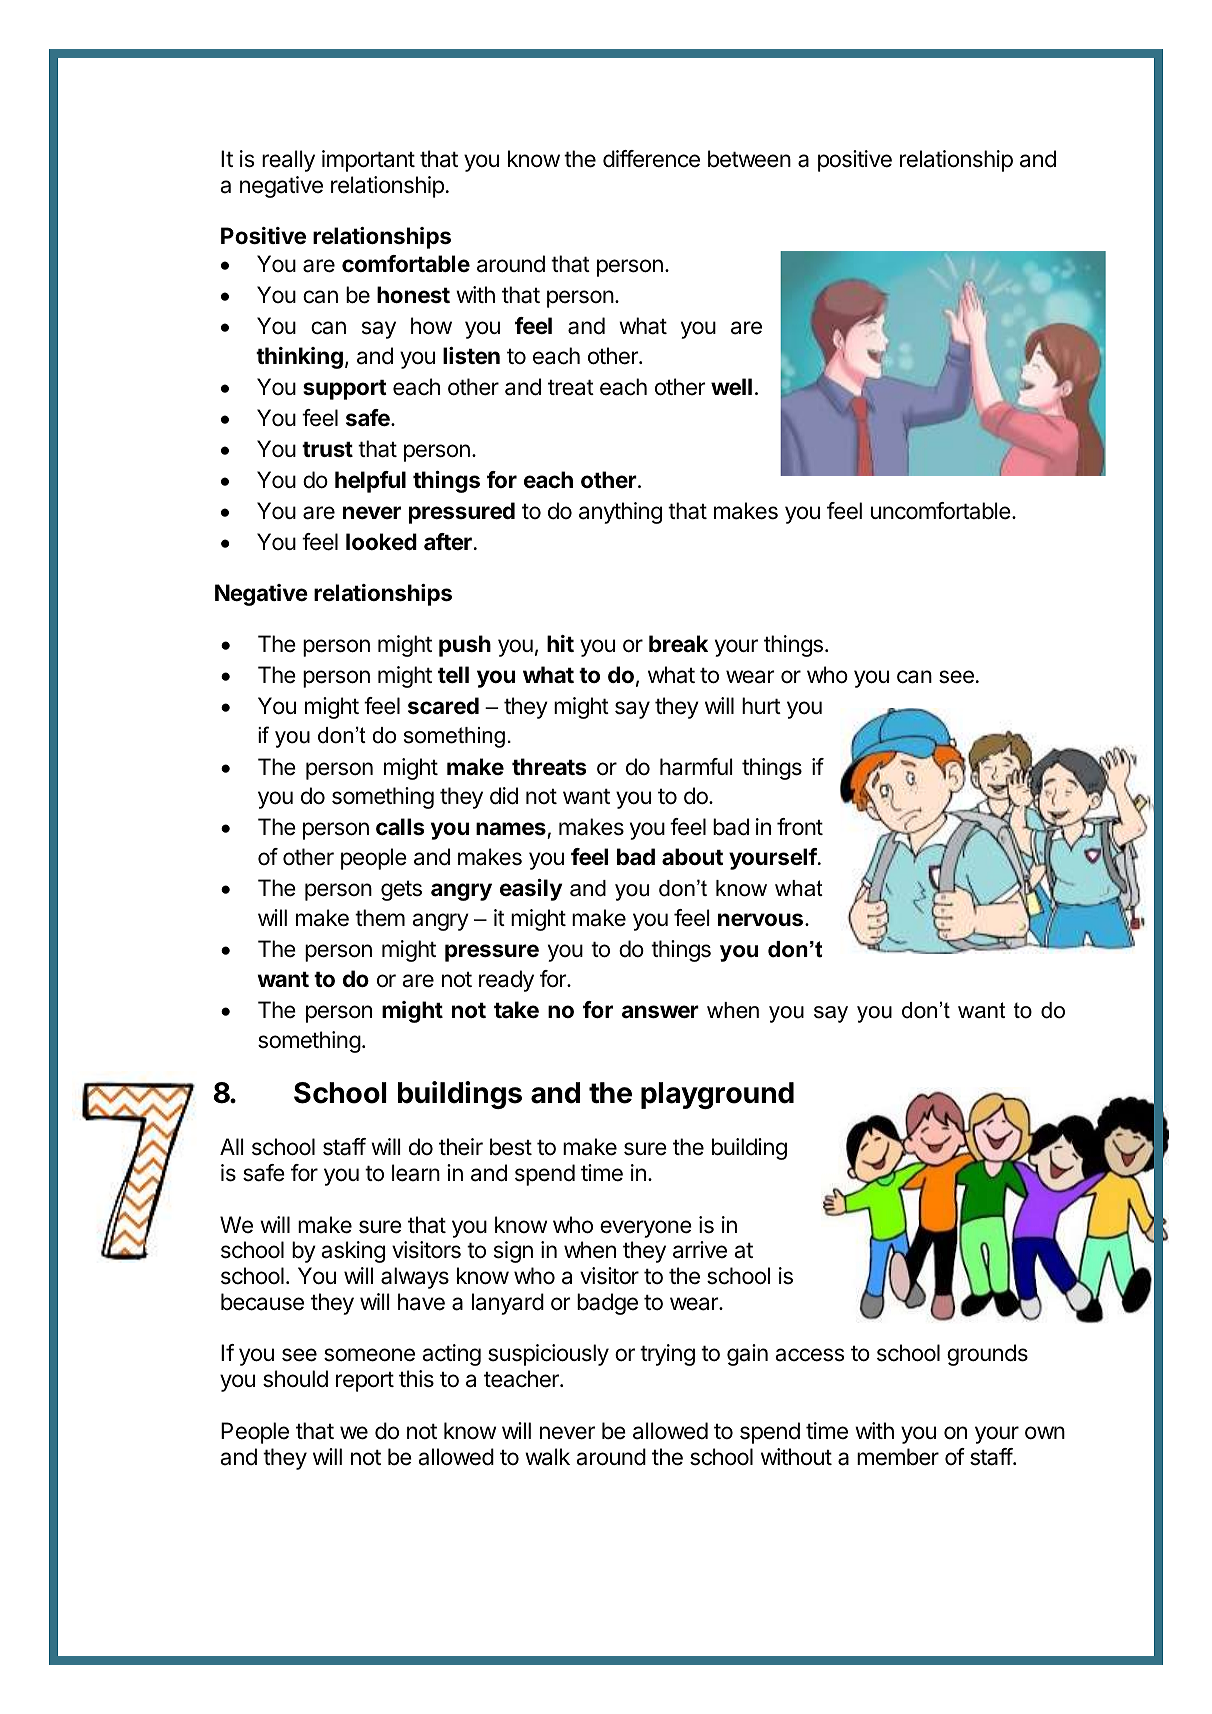  I want to click on trying, so click(667, 1355).
